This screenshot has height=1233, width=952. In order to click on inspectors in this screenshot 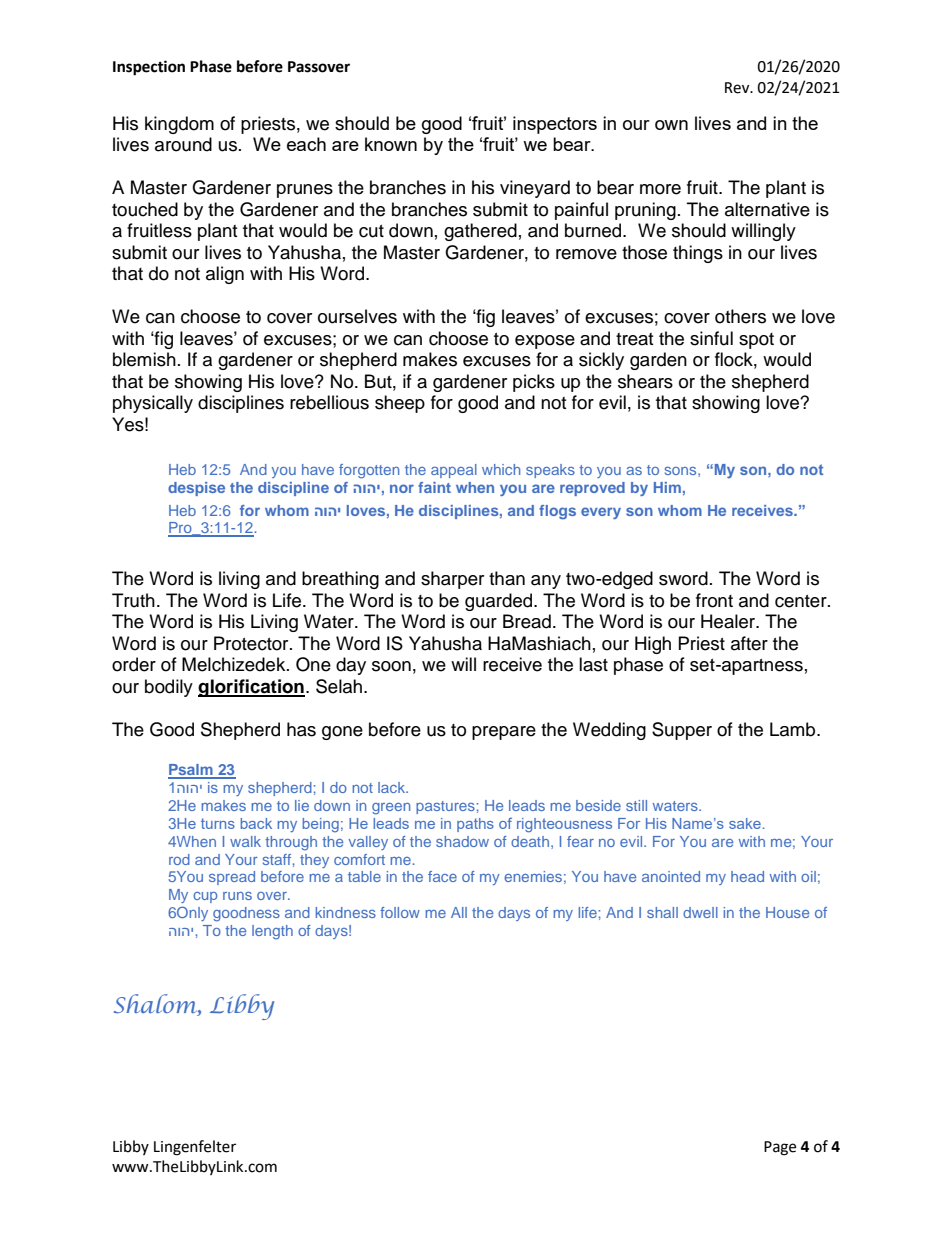, I will do `click(555, 125)`.
